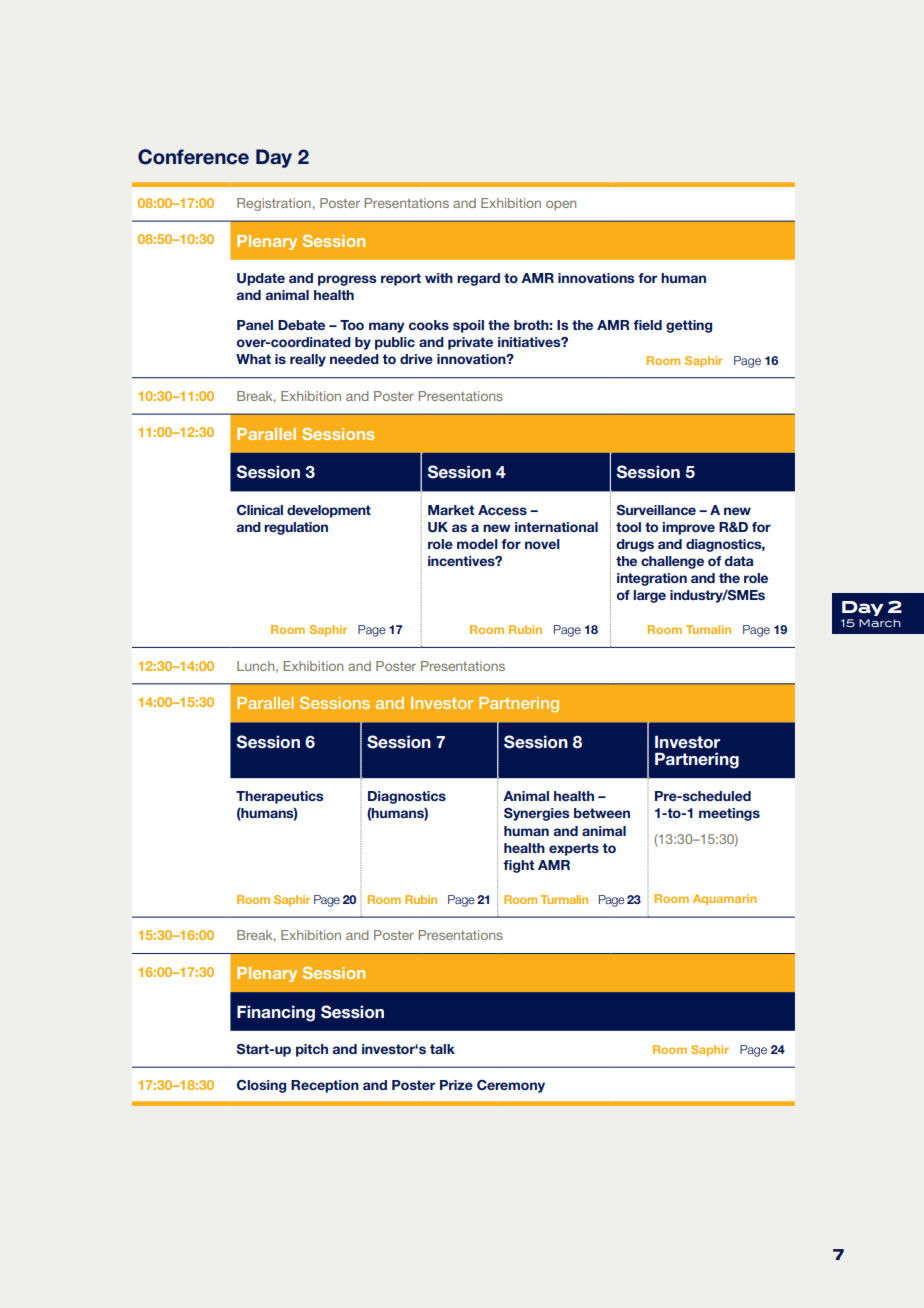  Describe the element at coordinates (296, 528) in the document. I see `regulation` at that location.
